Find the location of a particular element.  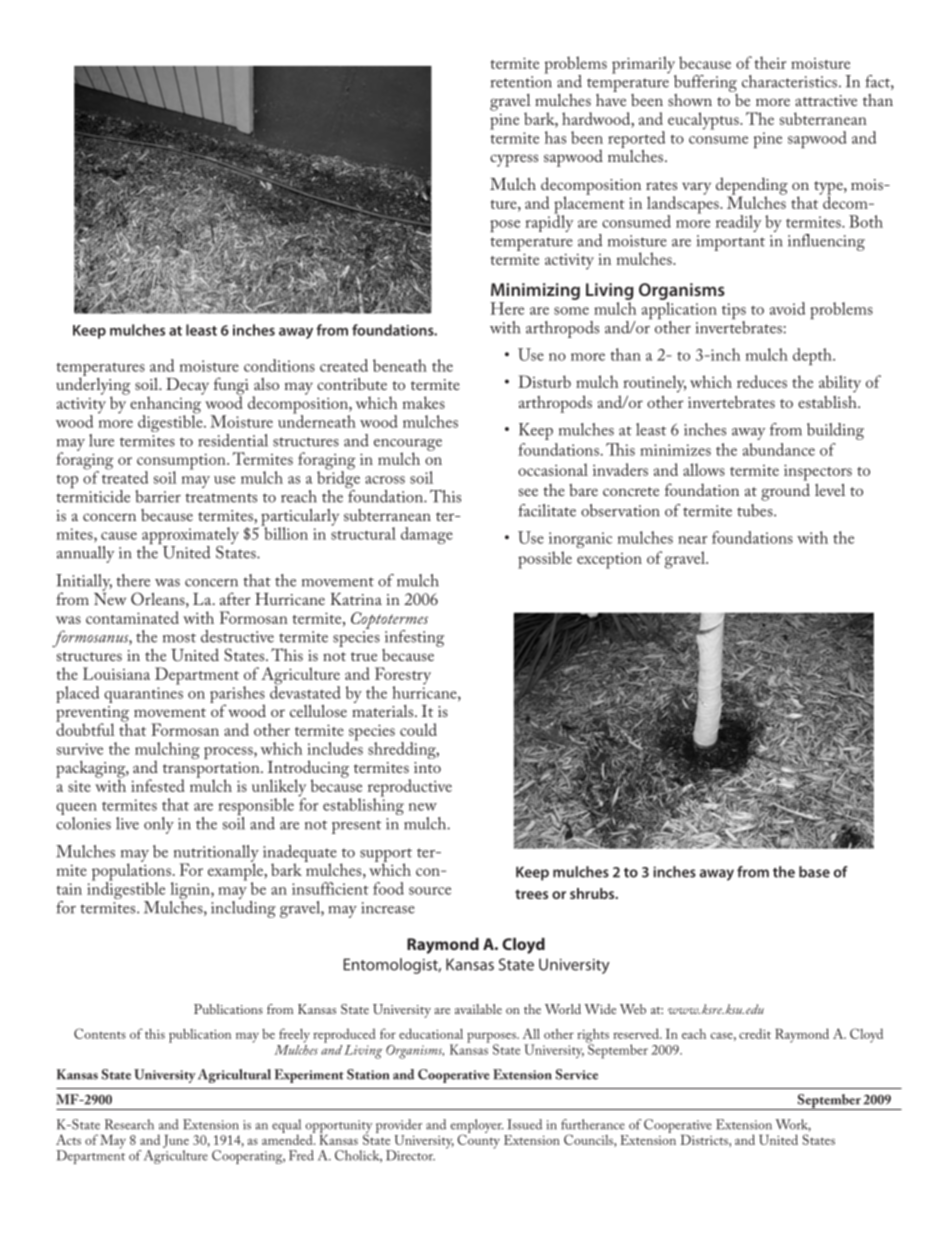

cypress is located at coordinates (514, 160).
